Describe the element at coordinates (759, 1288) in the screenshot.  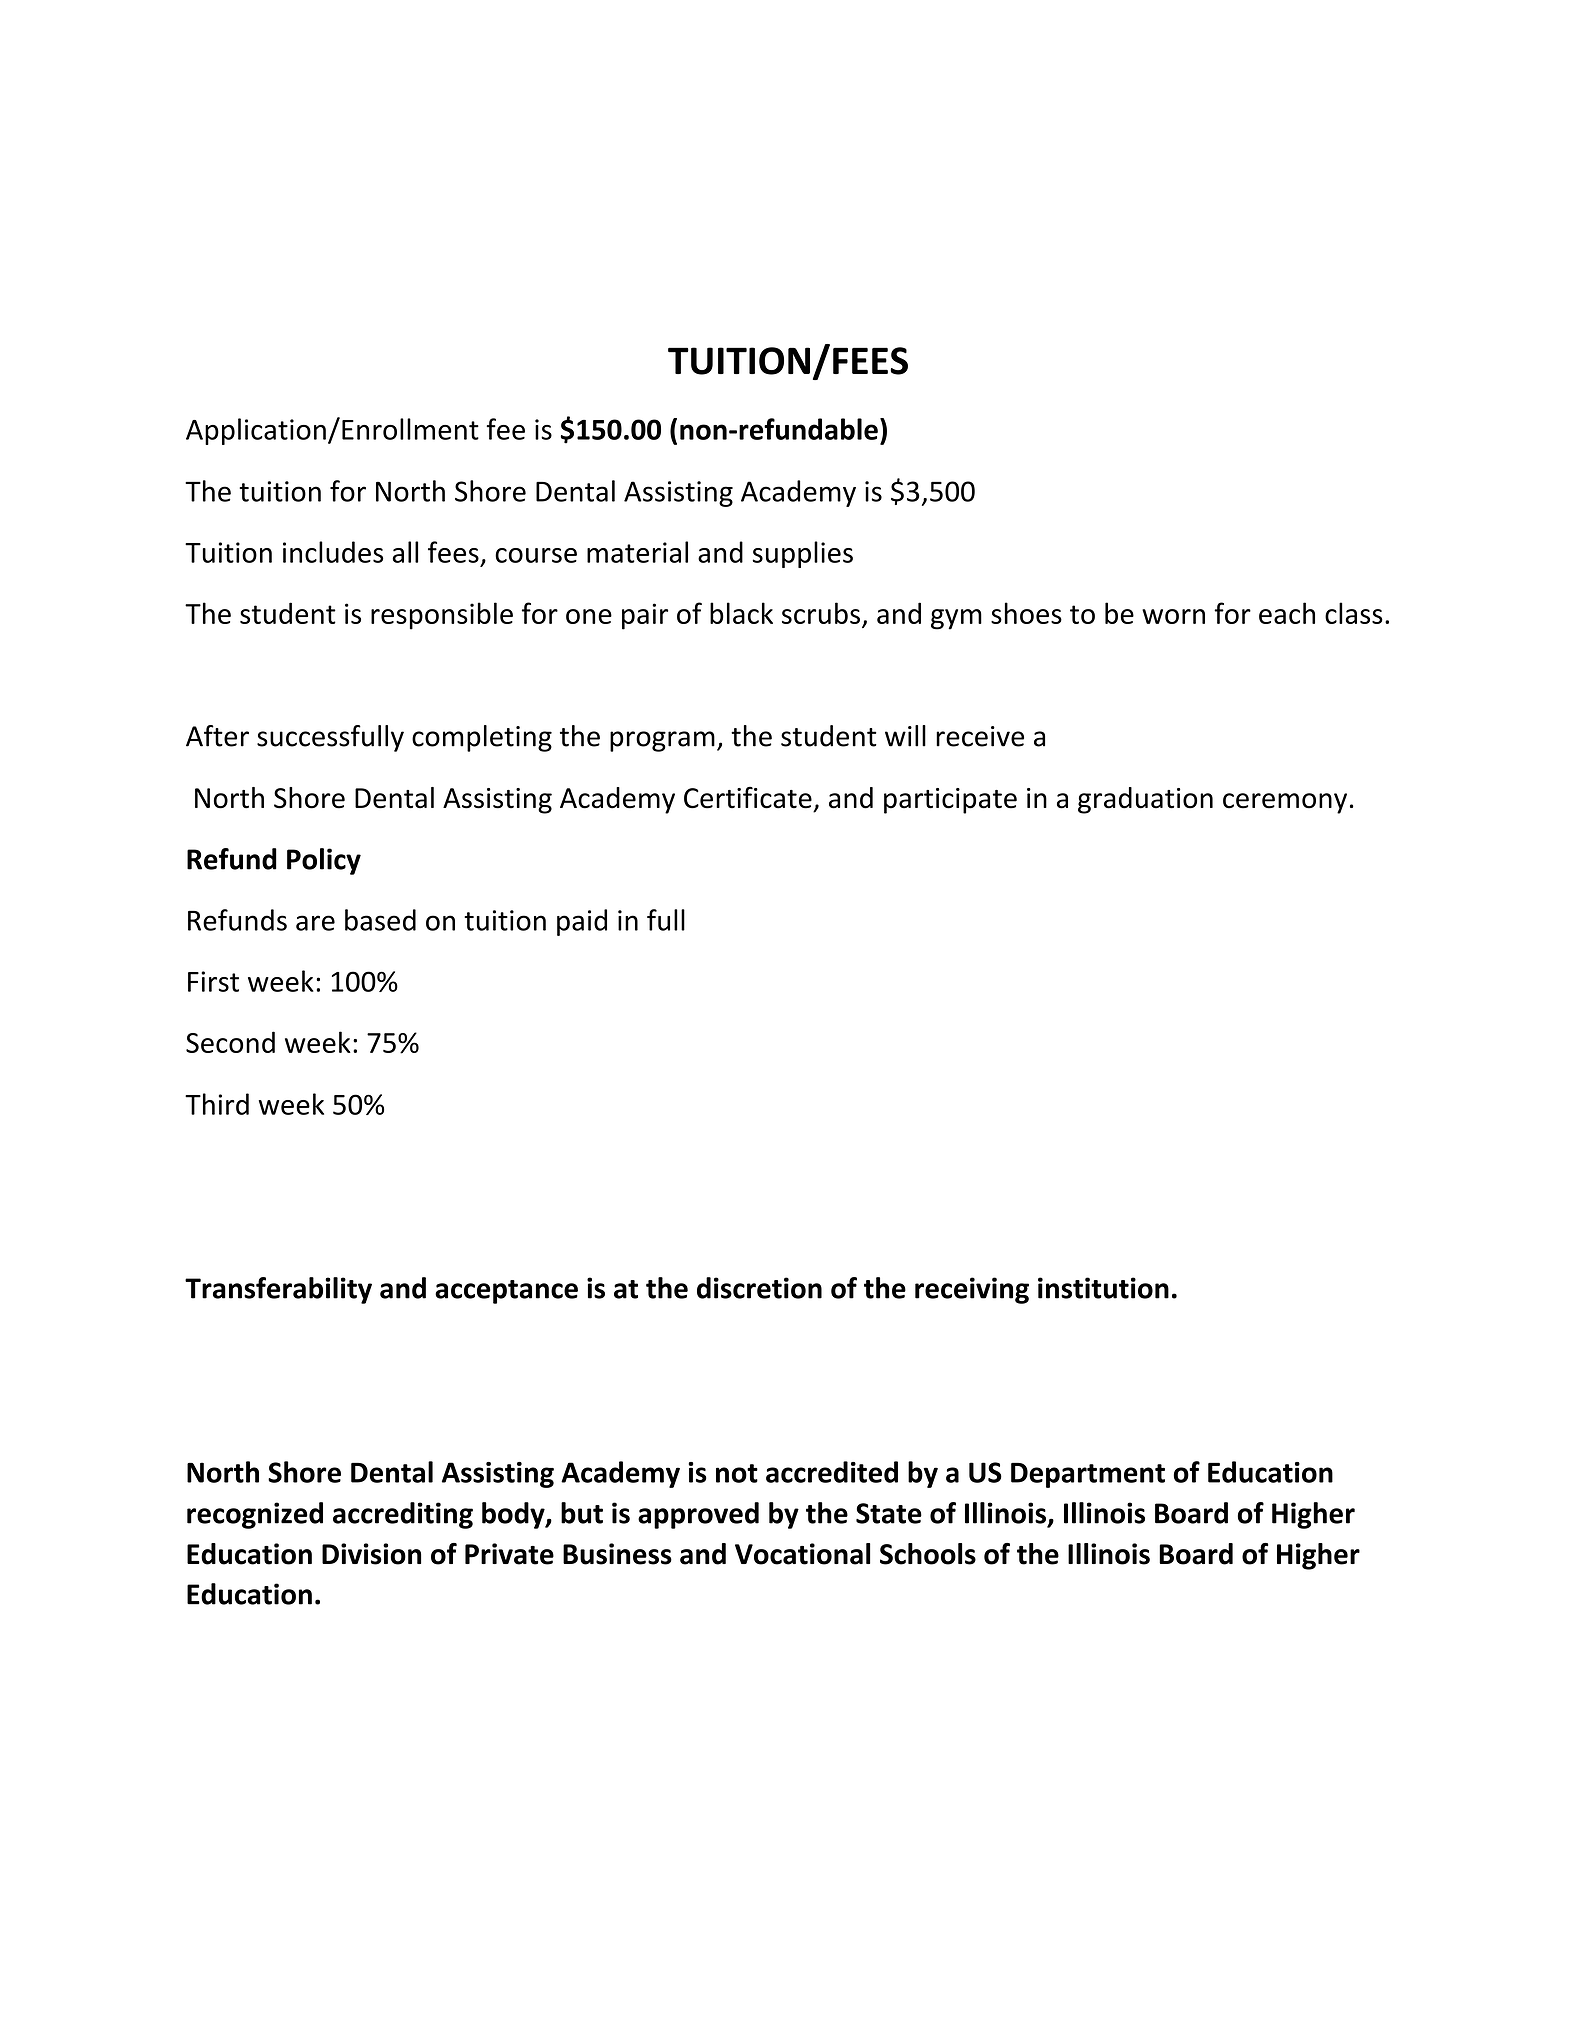
I see `discretion` at that location.
